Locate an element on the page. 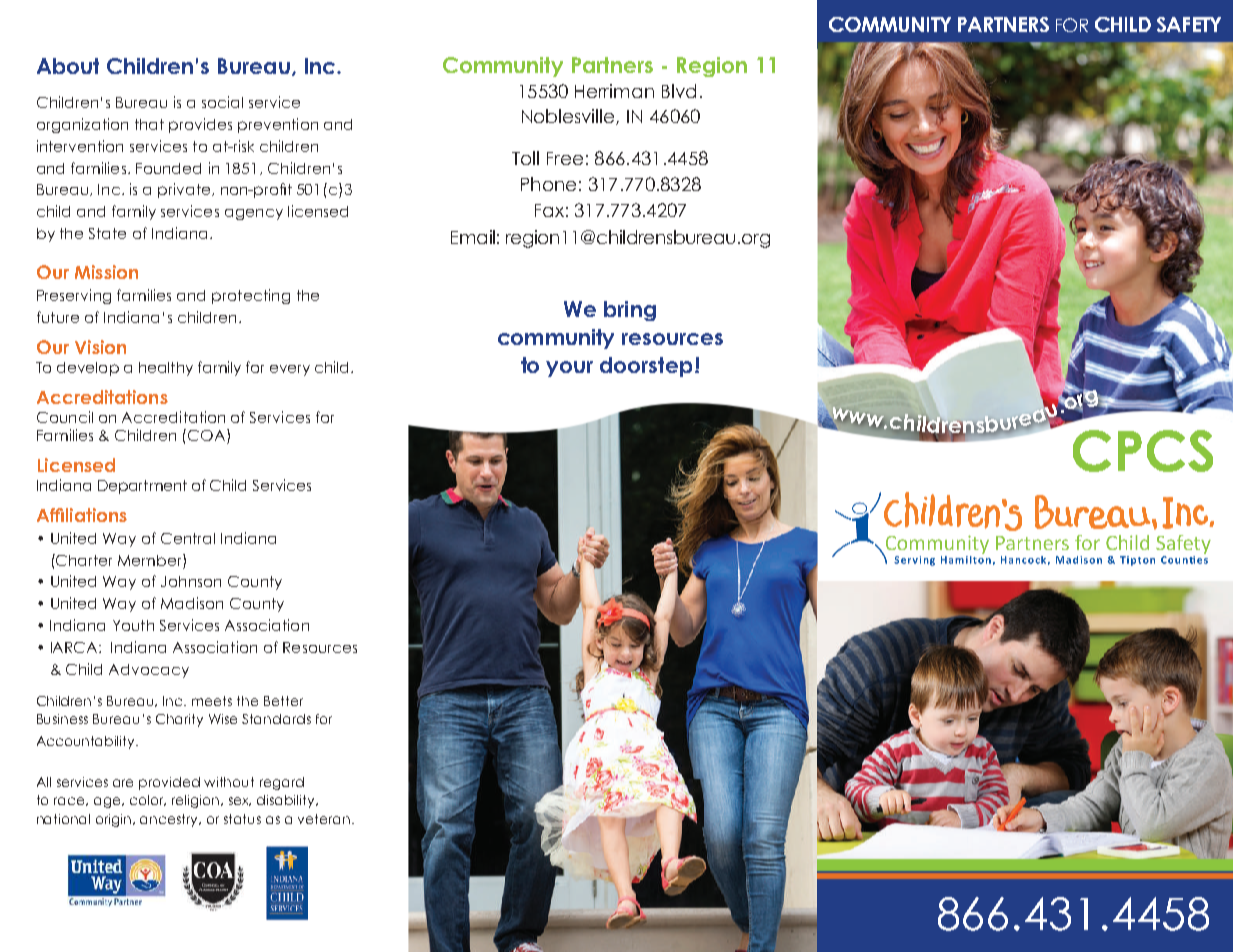 Image resolution: width=1233 pixels, height=952 pixels. About is located at coordinates (68, 66).
